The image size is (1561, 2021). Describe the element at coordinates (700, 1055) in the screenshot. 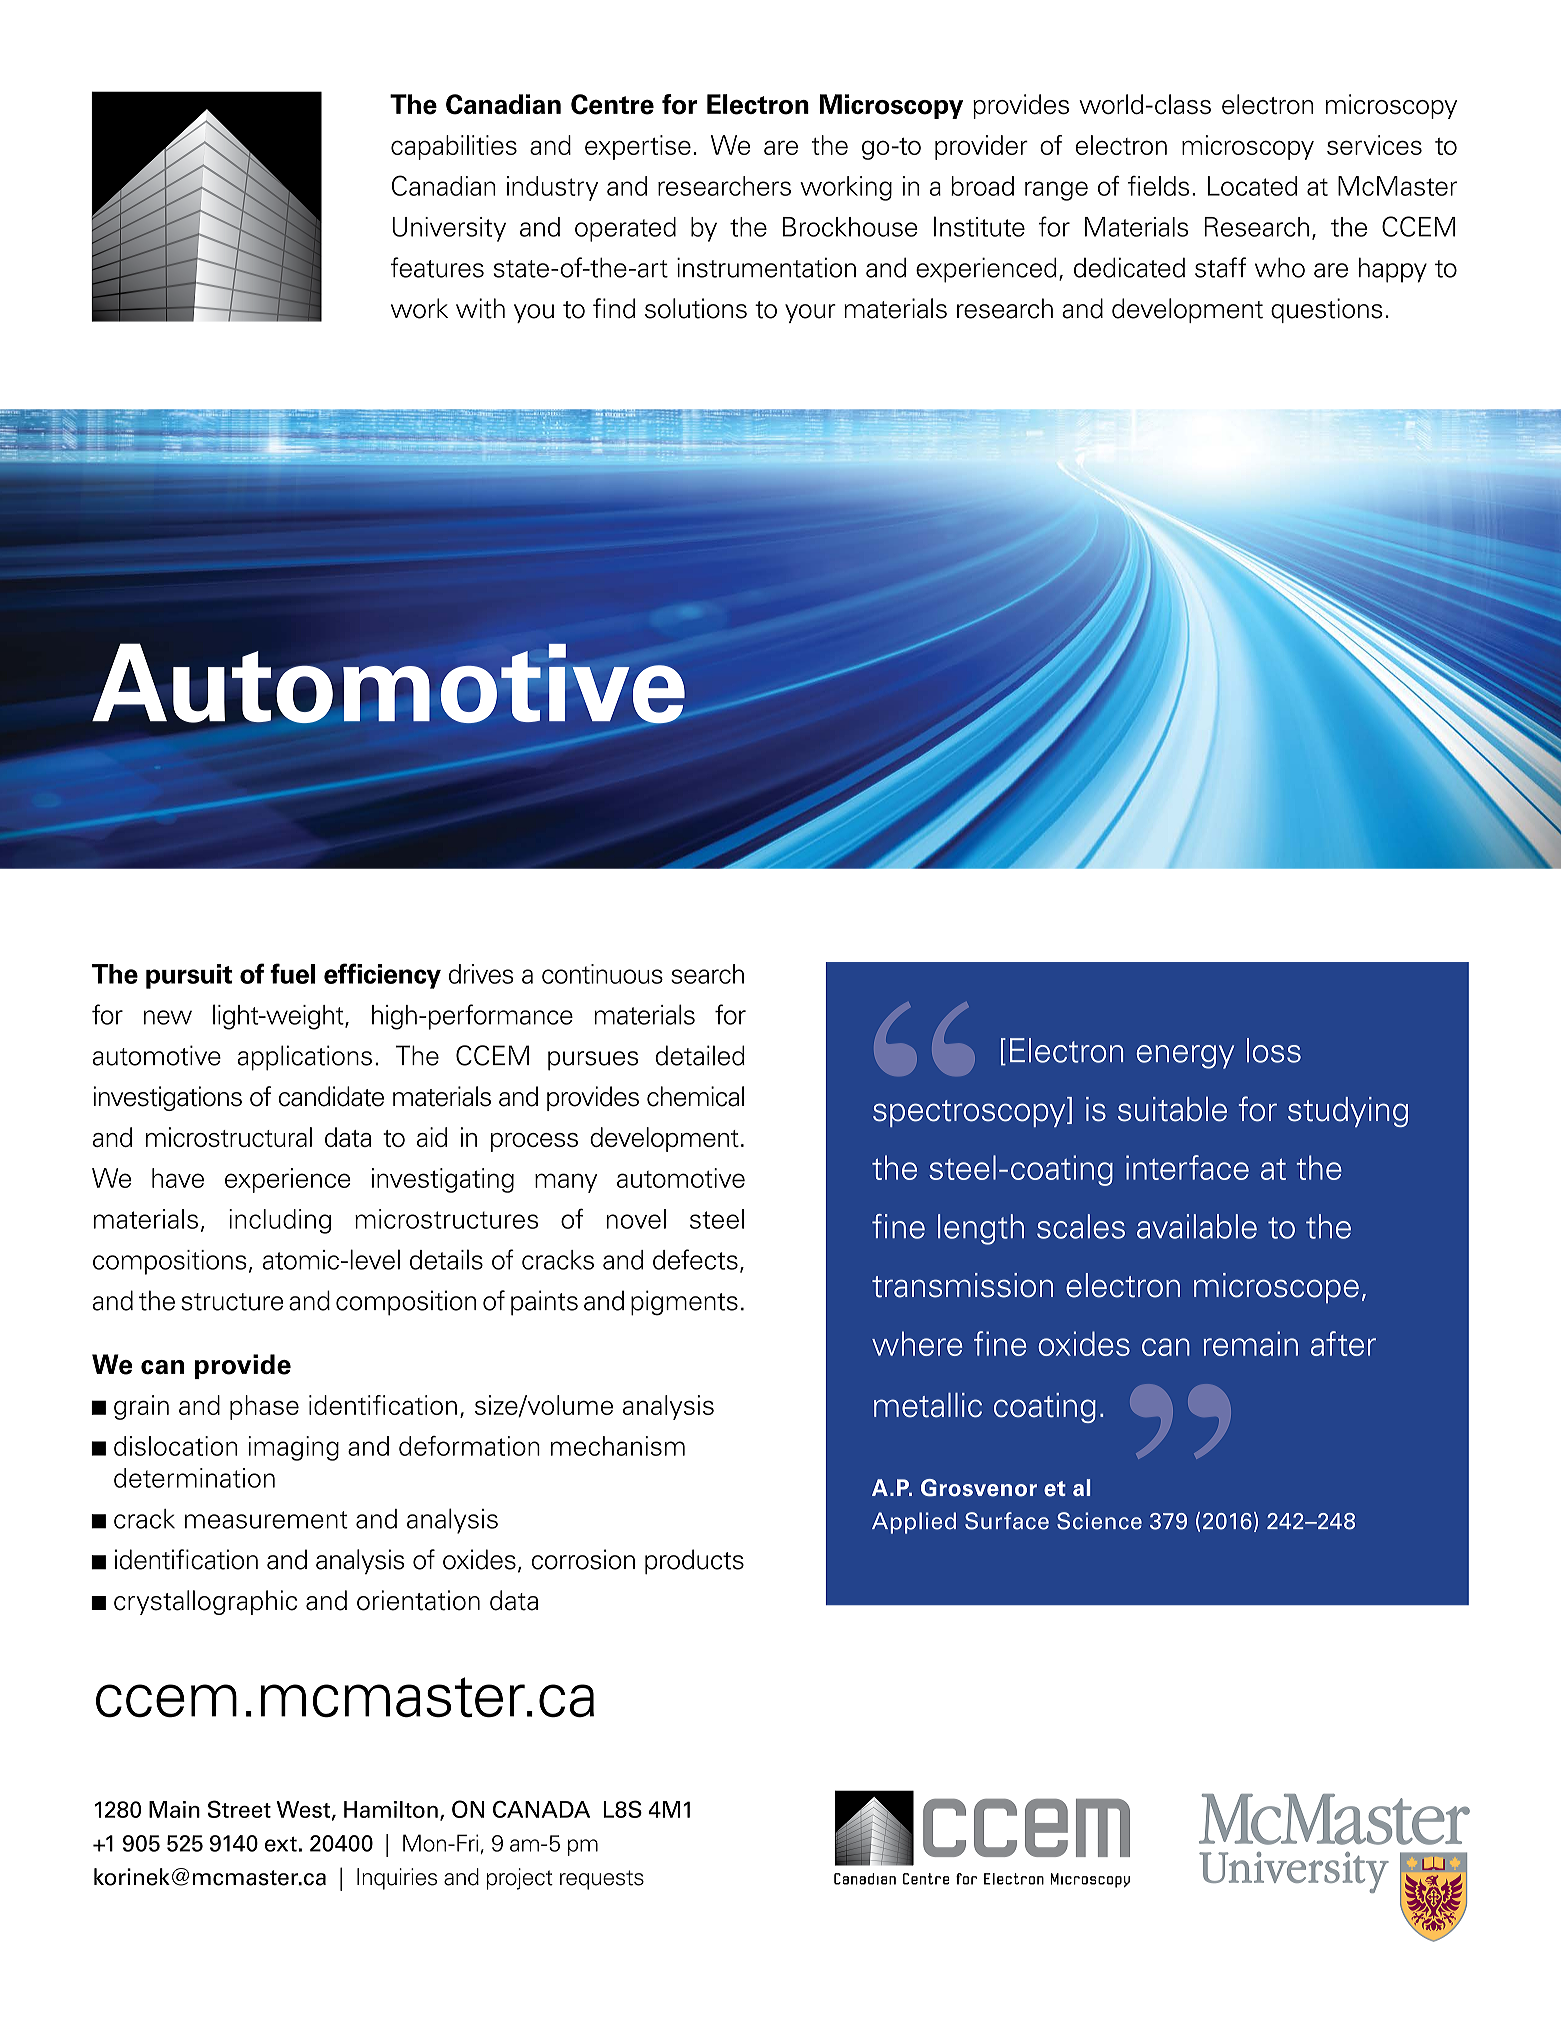

I see `detailed` at that location.
